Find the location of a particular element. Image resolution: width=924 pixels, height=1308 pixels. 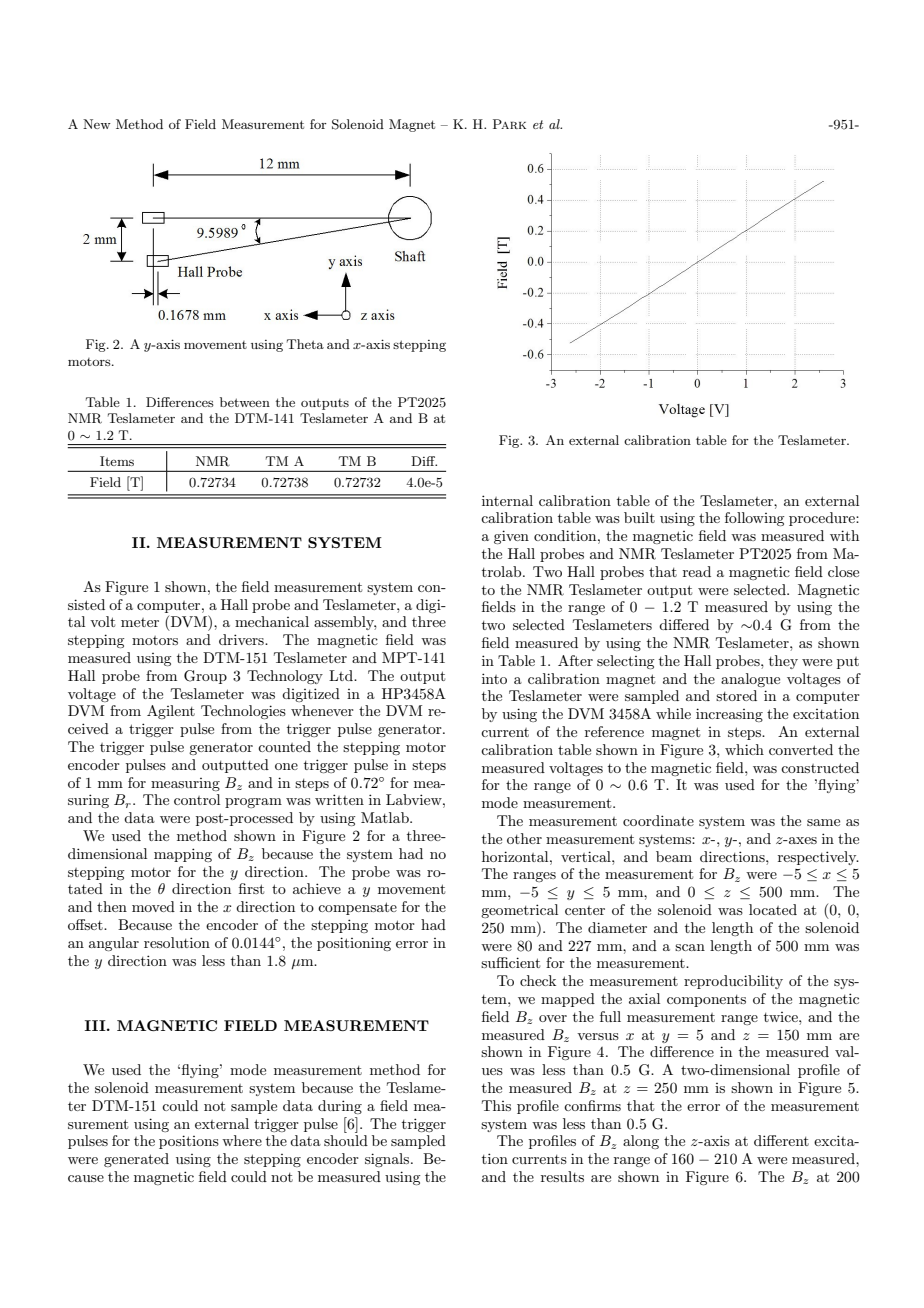

procedure is located at coordinates (823, 519).
